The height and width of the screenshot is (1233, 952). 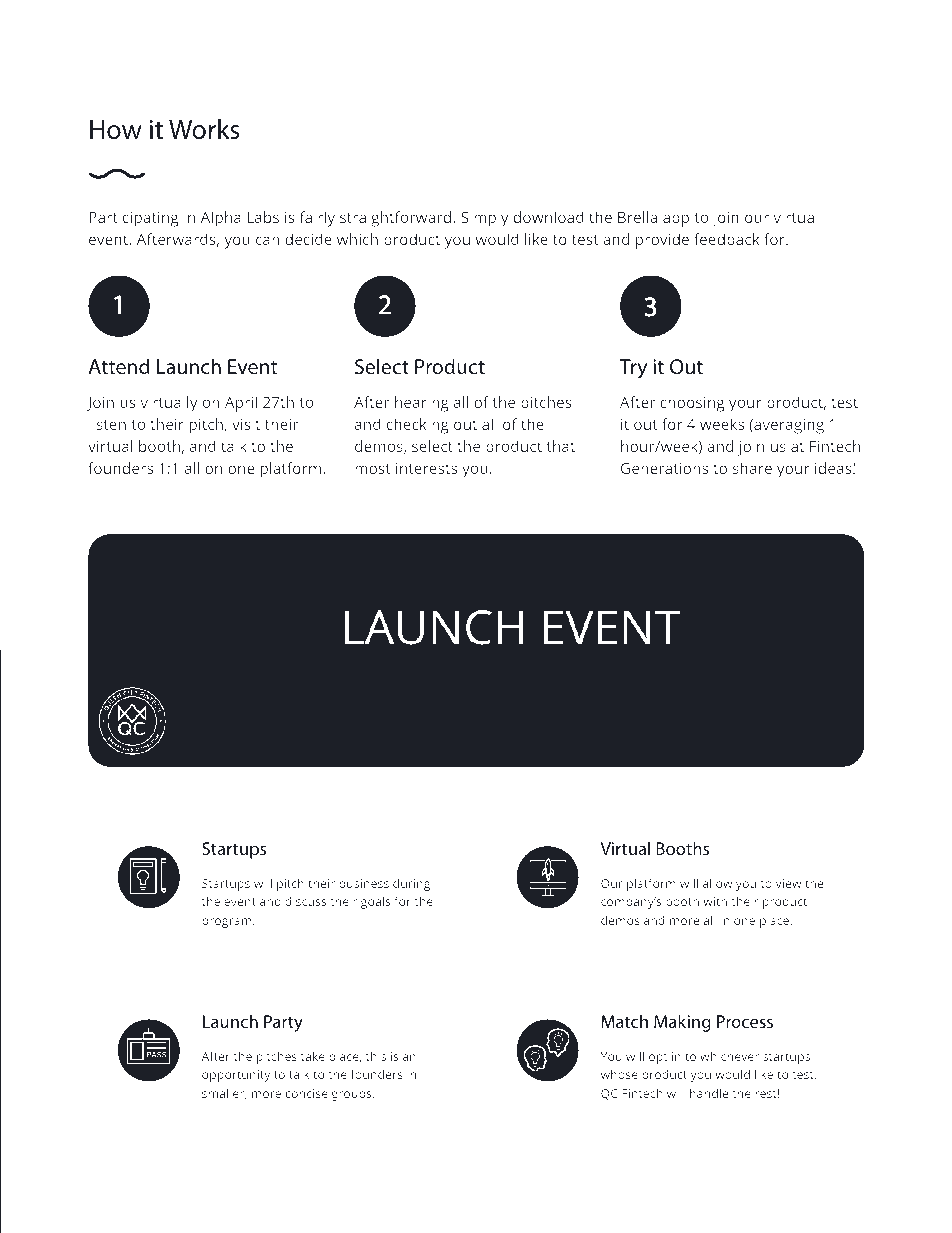 What do you see at coordinates (484, 219) in the screenshot?
I see `Simply` at bounding box center [484, 219].
